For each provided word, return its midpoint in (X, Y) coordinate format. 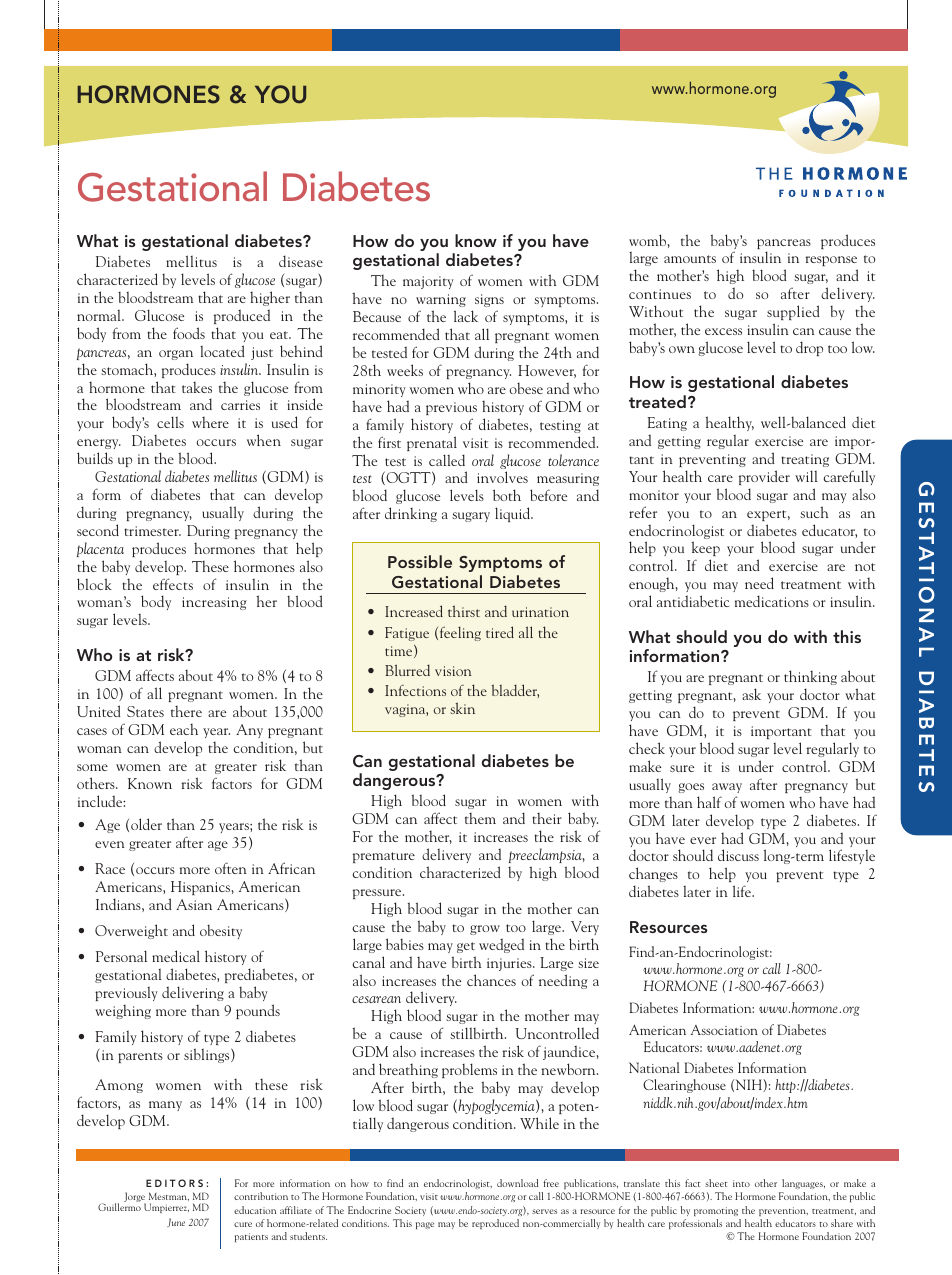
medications (772, 601)
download (517, 1183)
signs (489, 300)
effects (173, 584)
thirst (464, 611)
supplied (793, 312)
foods (189, 333)
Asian (194, 904)
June (176, 1222)
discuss (738, 855)
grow (485, 930)
